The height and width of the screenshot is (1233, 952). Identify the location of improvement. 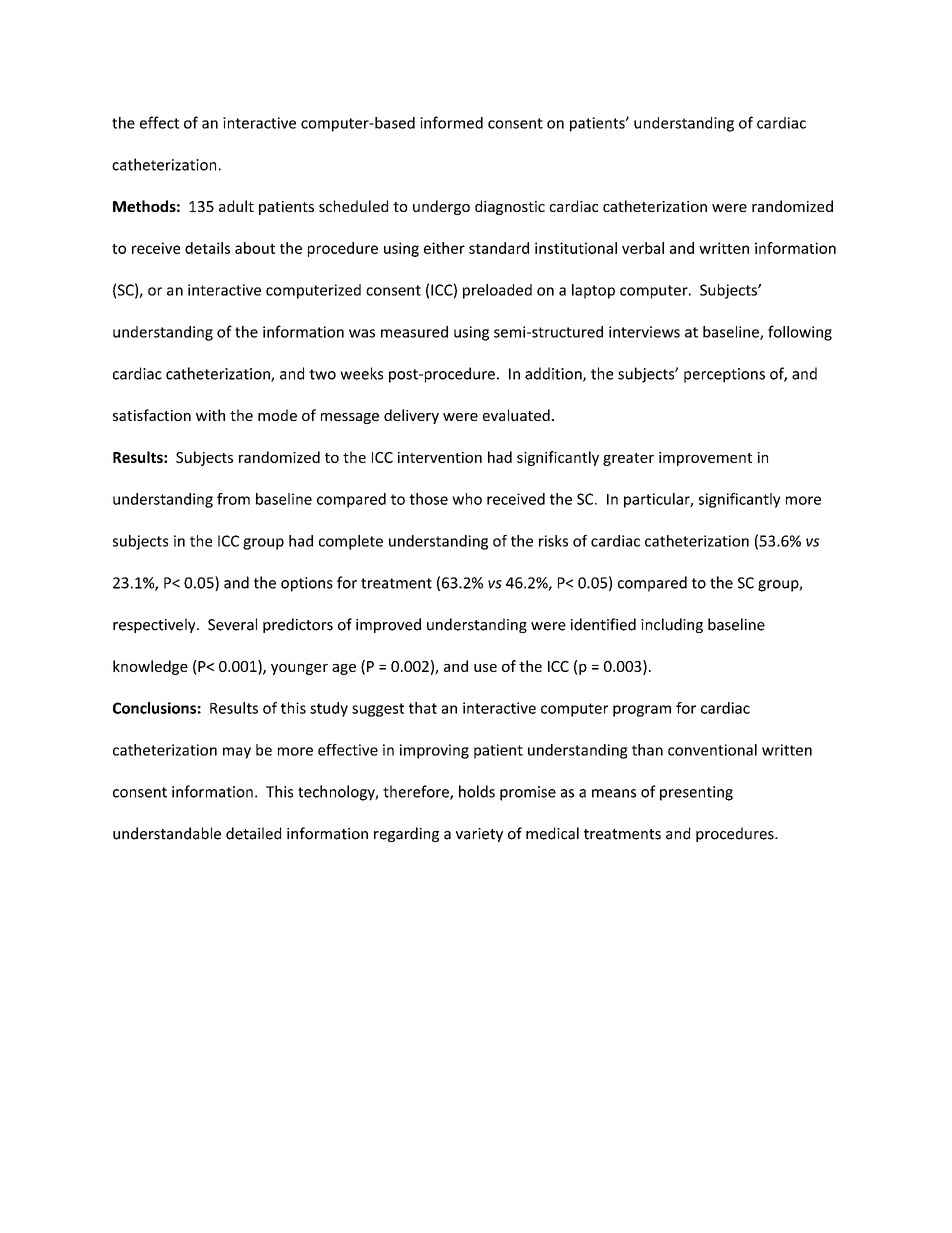
(705, 459).
